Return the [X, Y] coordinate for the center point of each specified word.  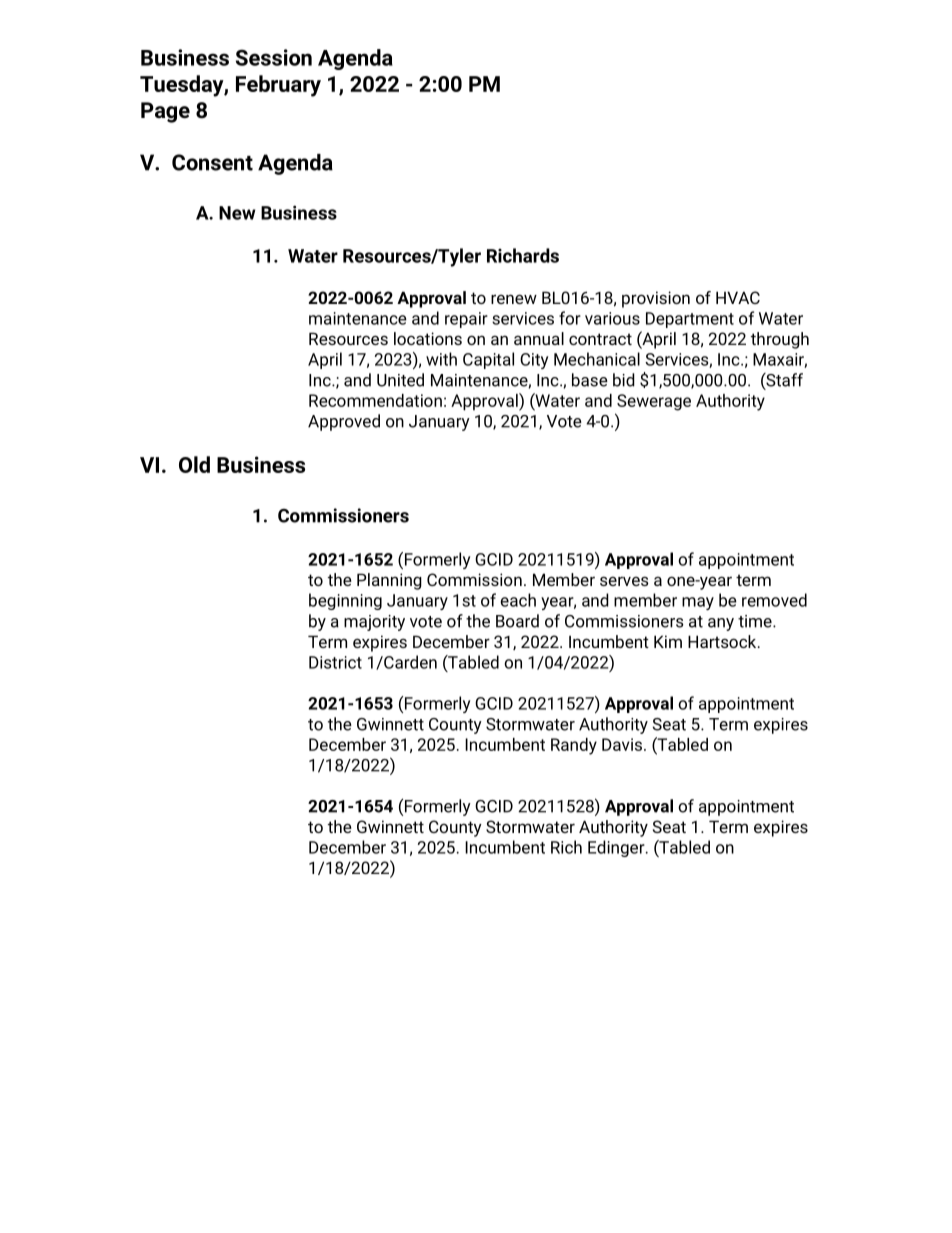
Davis [622, 744]
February [278, 86]
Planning [389, 581]
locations [428, 338]
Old [194, 464]
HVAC [738, 297]
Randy [574, 746]
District [335, 662]
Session [274, 57]
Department [690, 320]
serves [624, 581]
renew [514, 299]
